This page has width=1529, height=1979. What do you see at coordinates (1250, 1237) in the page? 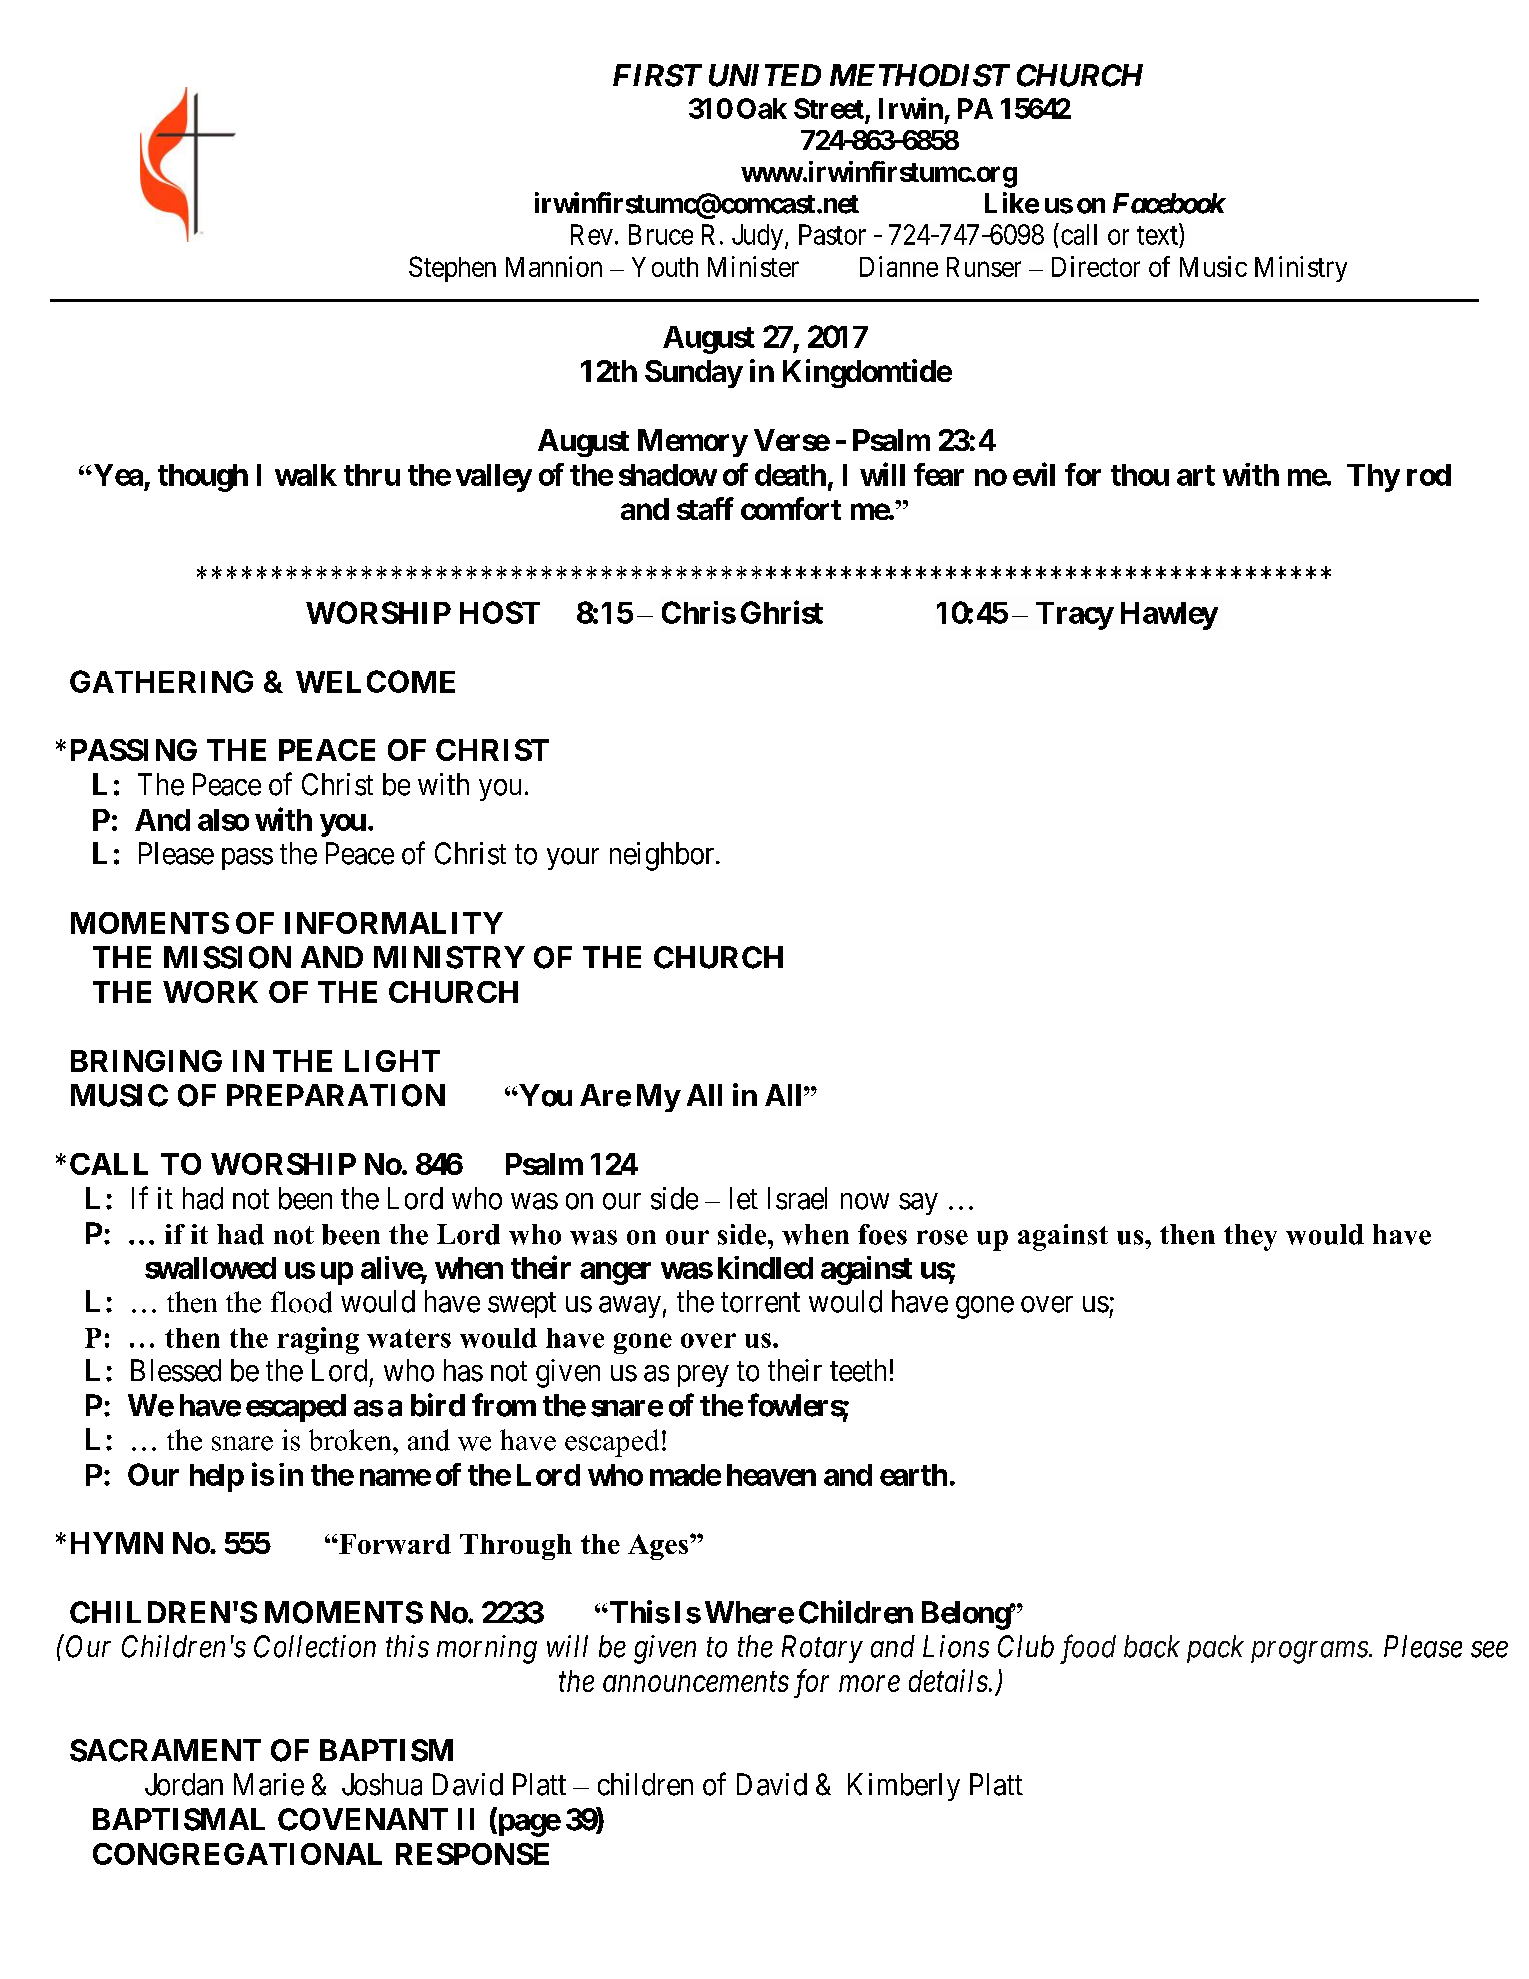
I see `they` at bounding box center [1250, 1237].
